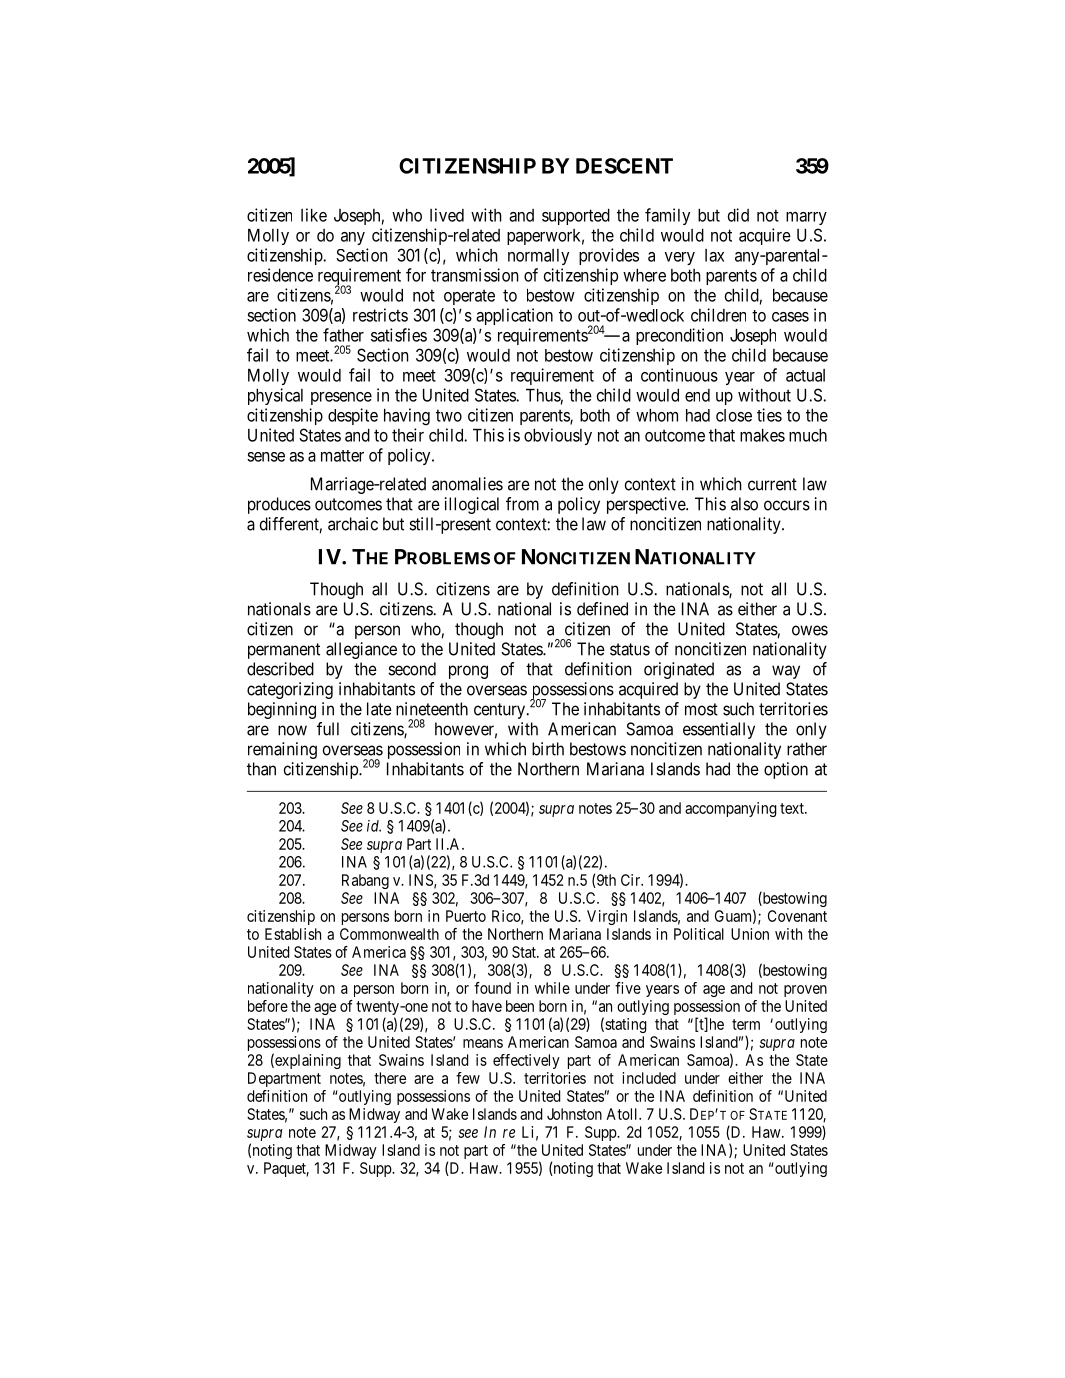 The width and height of the screenshot is (1065, 1378). I want to click on did, so click(738, 215).
